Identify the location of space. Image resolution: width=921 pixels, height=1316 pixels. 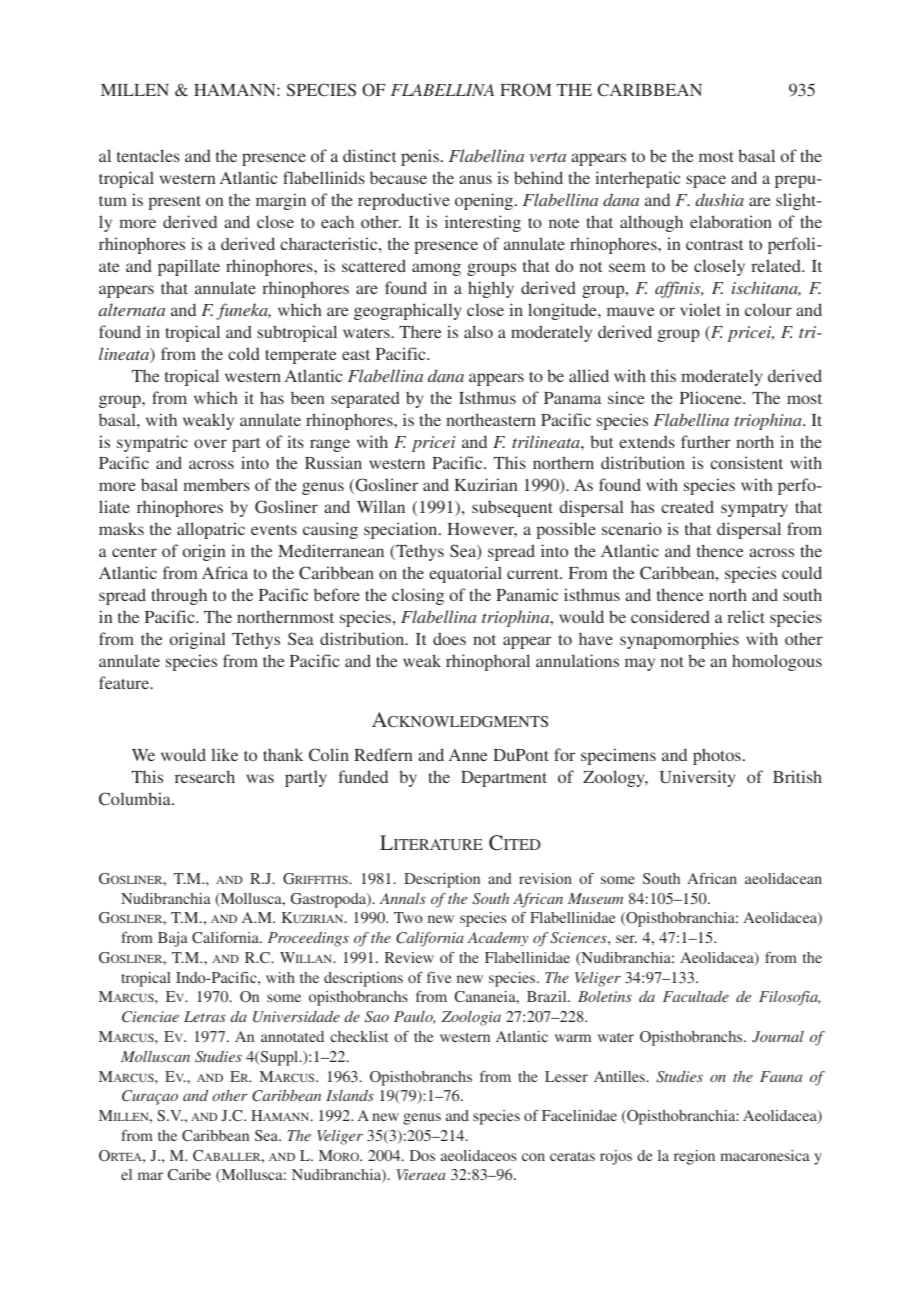
(706, 181).
